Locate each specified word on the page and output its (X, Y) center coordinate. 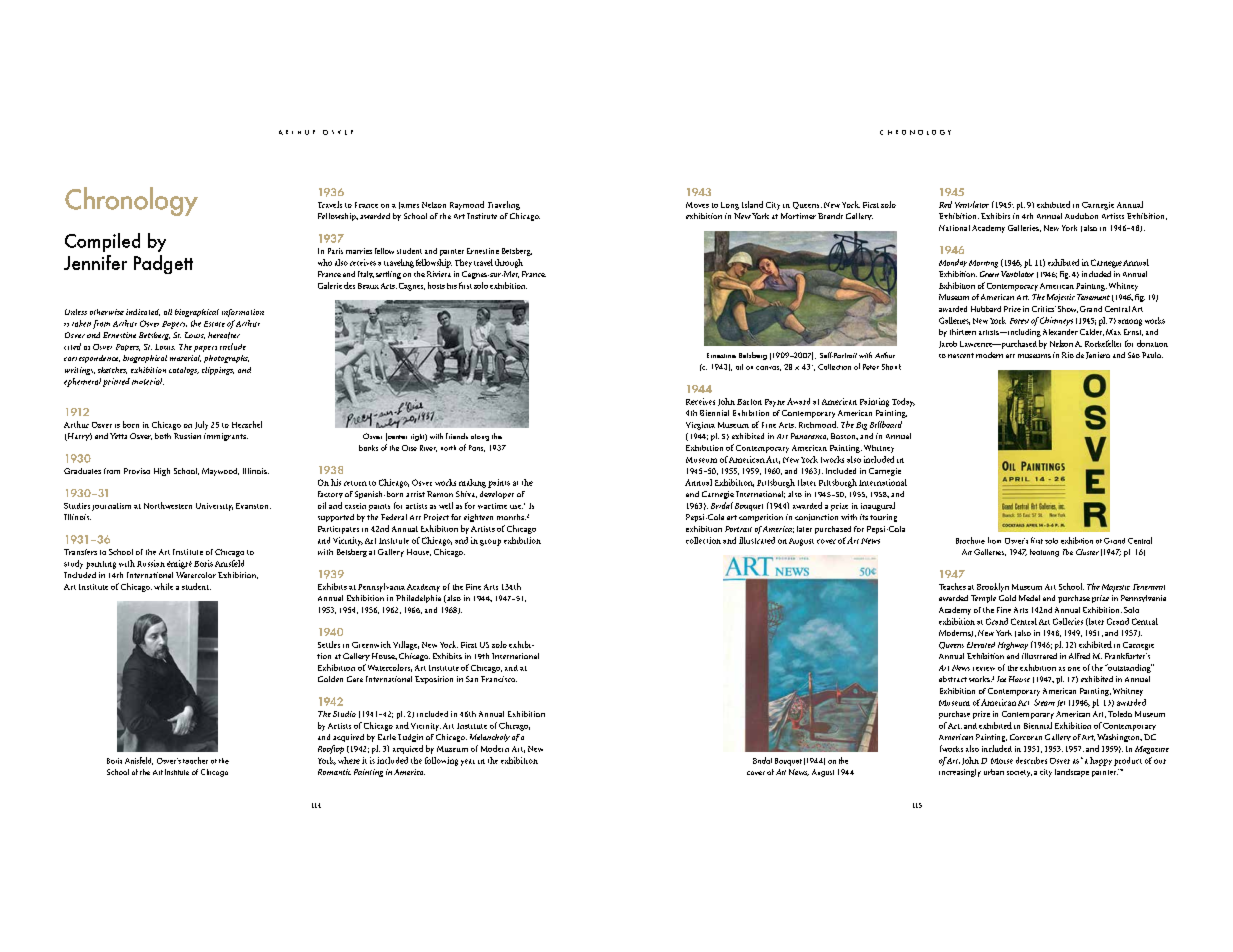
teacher (195, 760)
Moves (697, 205)
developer (497, 495)
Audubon (1081, 216)
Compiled (102, 242)
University (214, 507)
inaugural (878, 506)
